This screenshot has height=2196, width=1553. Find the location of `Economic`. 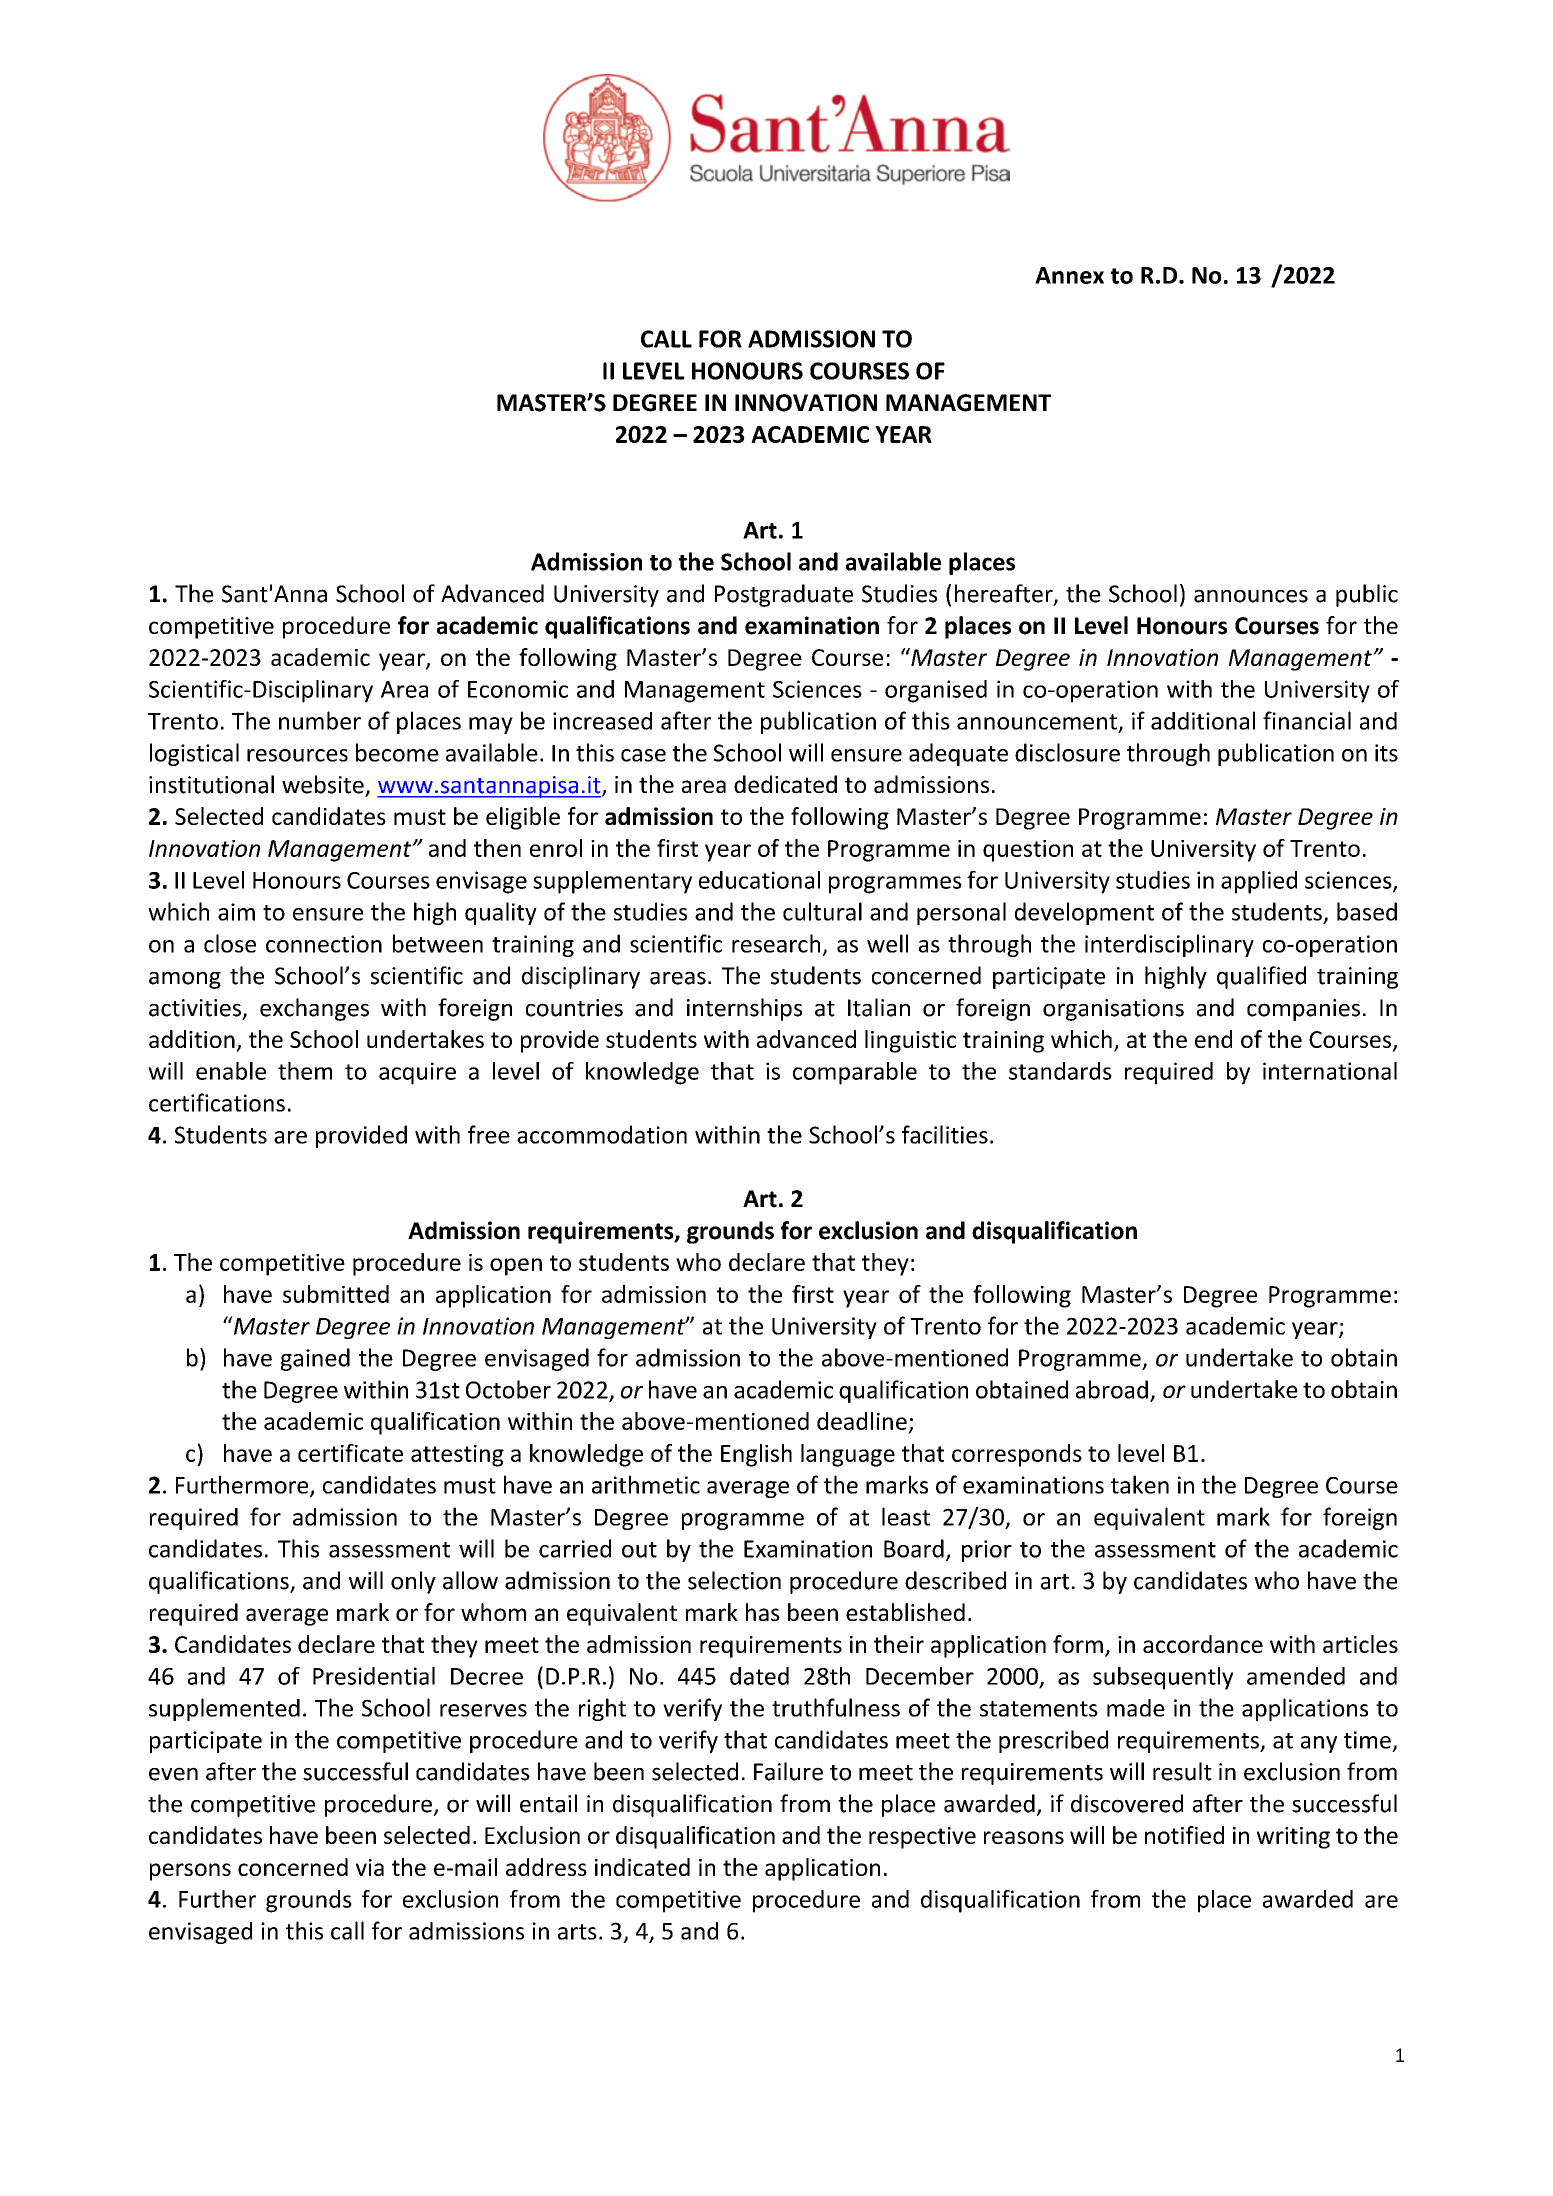

Economic is located at coordinates (518, 689).
